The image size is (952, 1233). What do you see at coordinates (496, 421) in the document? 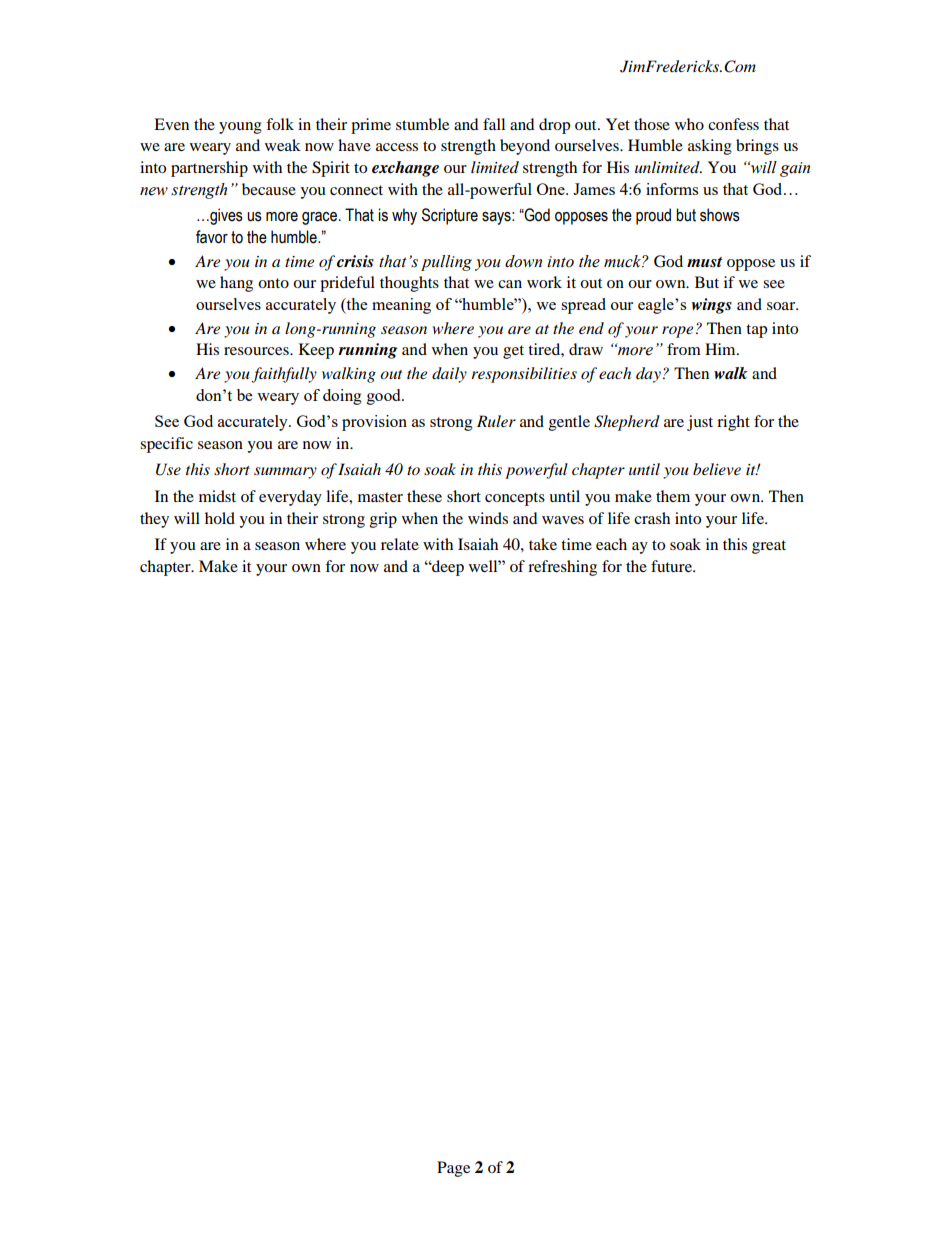
I see `Ruler` at bounding box center [496, 421].
